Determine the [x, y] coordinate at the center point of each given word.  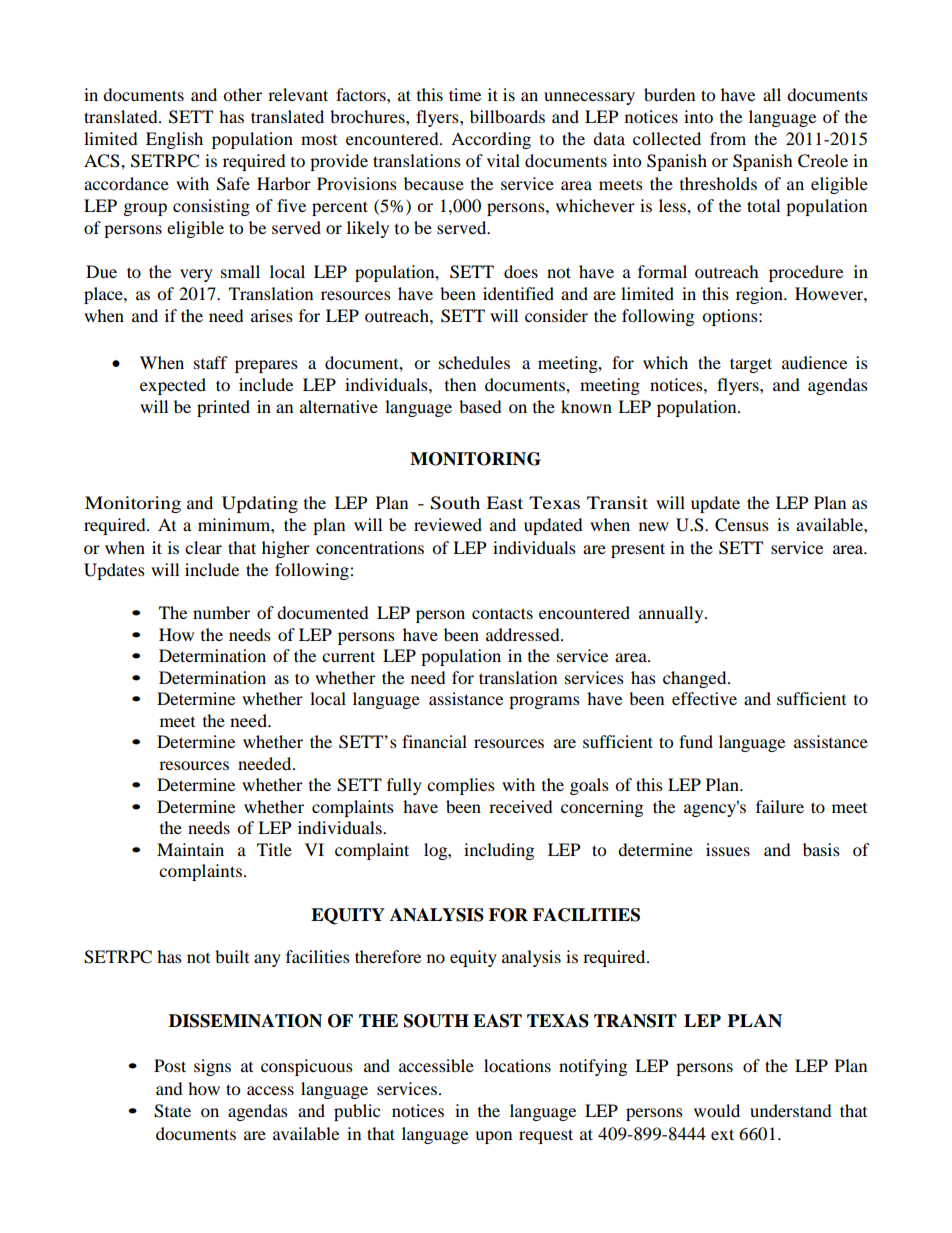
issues [728, 849]
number [221, 612]
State [172, 1111]
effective [704, 698]
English [174, 140]
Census [742, 525]
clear [203, 547]
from [728, 138]
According [491, 140]
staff [211, 362]
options [731, 317]
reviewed [448, 524]
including [499, 851]
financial [434, 741]
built [232, 956]
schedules [474, 362]
